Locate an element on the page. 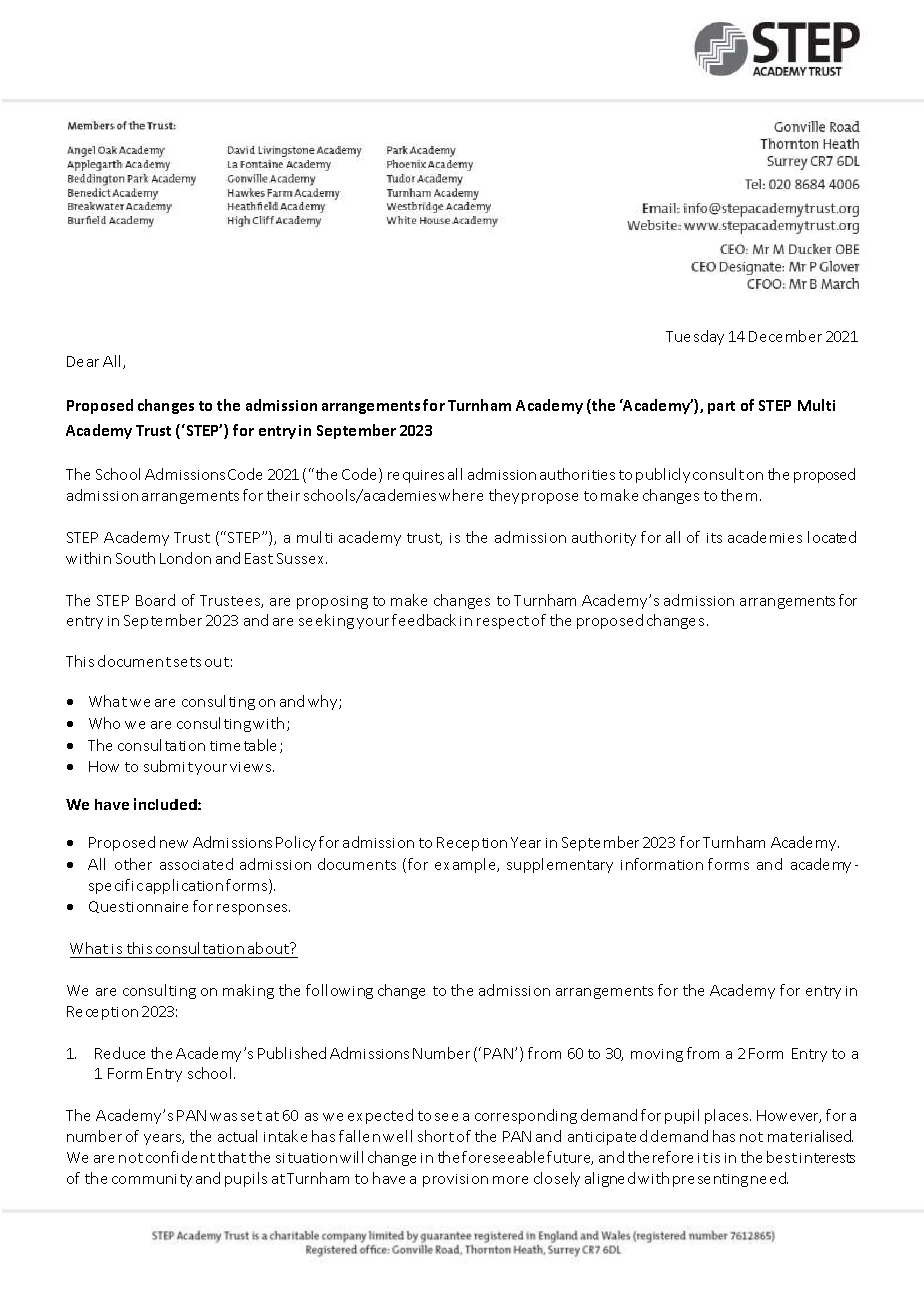 This page has height=1308, width=924. requires is located at coordinates (416, 476).
